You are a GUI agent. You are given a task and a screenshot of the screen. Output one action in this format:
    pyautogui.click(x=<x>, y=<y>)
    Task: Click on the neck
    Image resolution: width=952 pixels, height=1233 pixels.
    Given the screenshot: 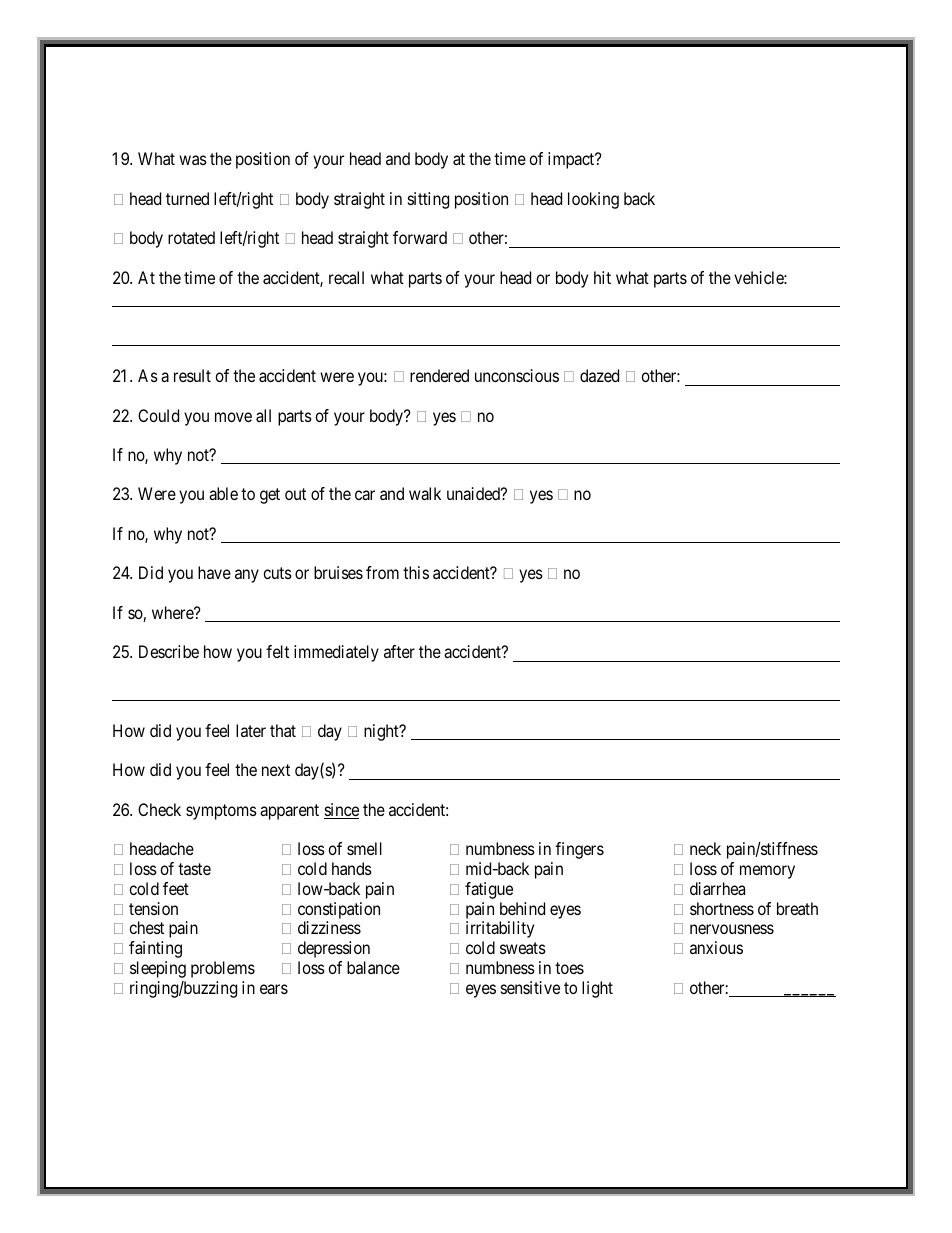 What is the action you would take?
    pyautogui.click(x=705, y=848)
